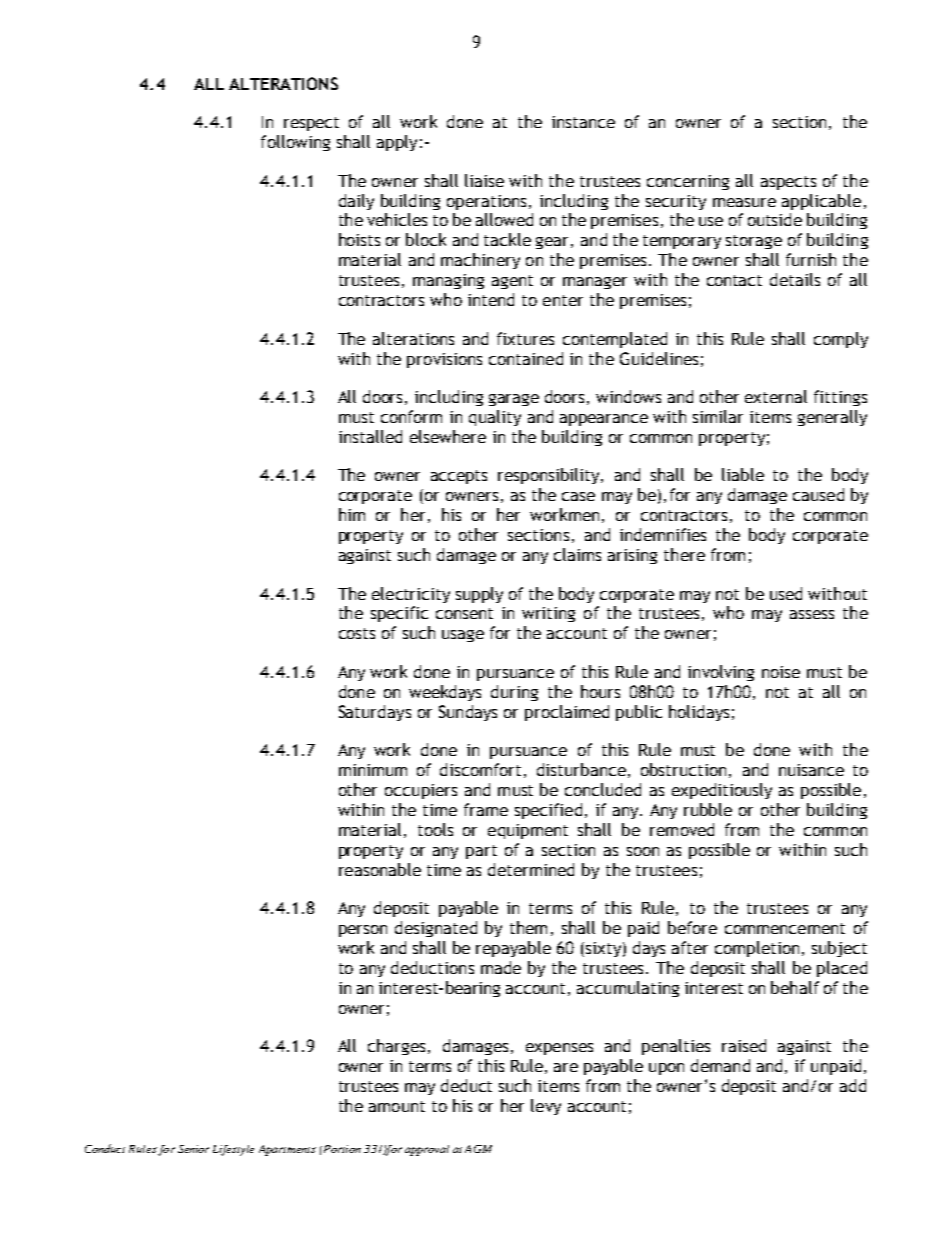 This document has width=952, height=1233. What do you see at coordinates (352, 514) in the document?
I see `him` at bounding box center [352, 514].
